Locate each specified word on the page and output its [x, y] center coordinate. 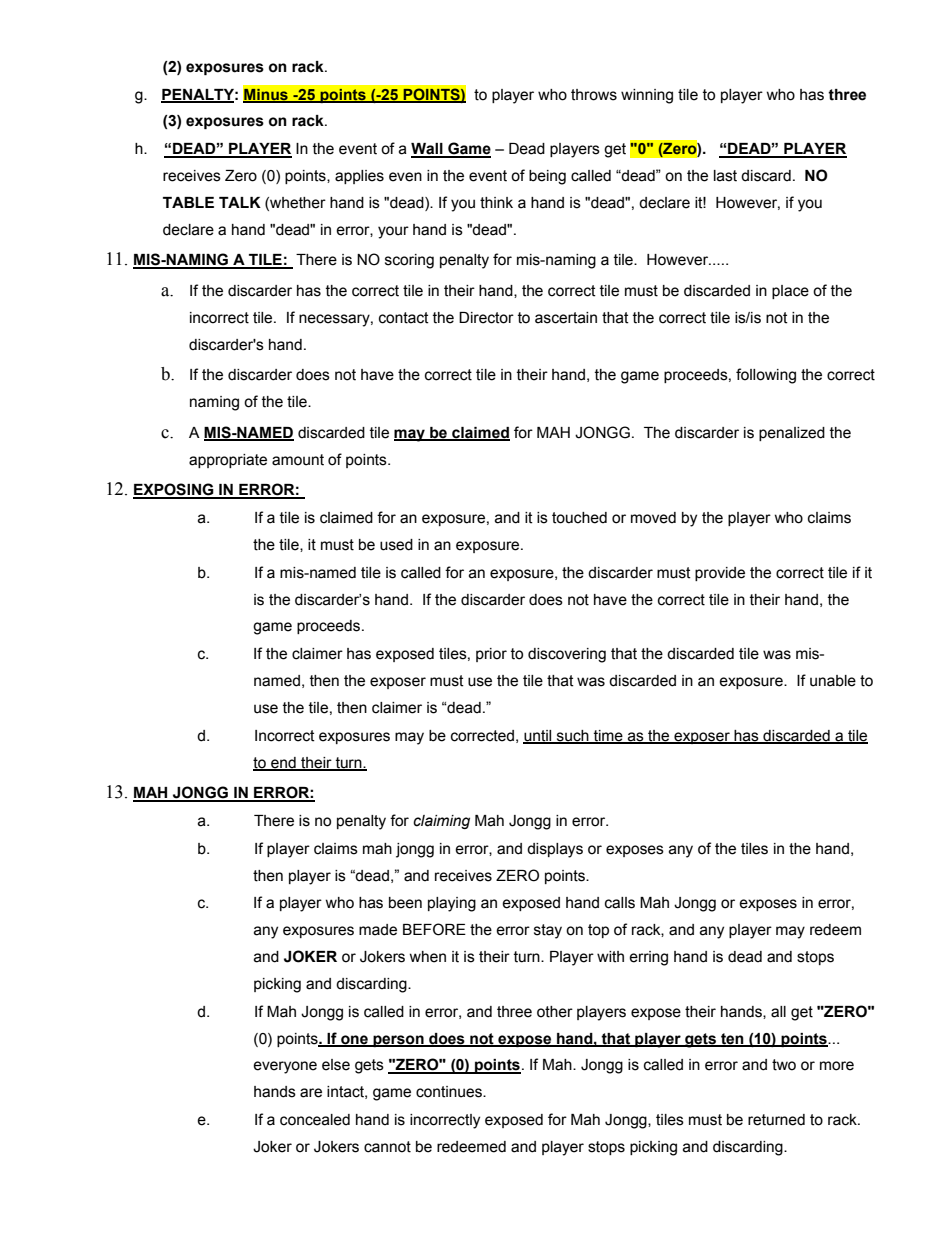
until [538, 736]
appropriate [228, 461]
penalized [792, 434]
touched [579, 518]
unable [833, 681]
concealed [315, 1120]
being [547, 177]
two [784, 1065]
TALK [240, 202]
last [725, 176]
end [283, 763]
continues [450, 1092]
